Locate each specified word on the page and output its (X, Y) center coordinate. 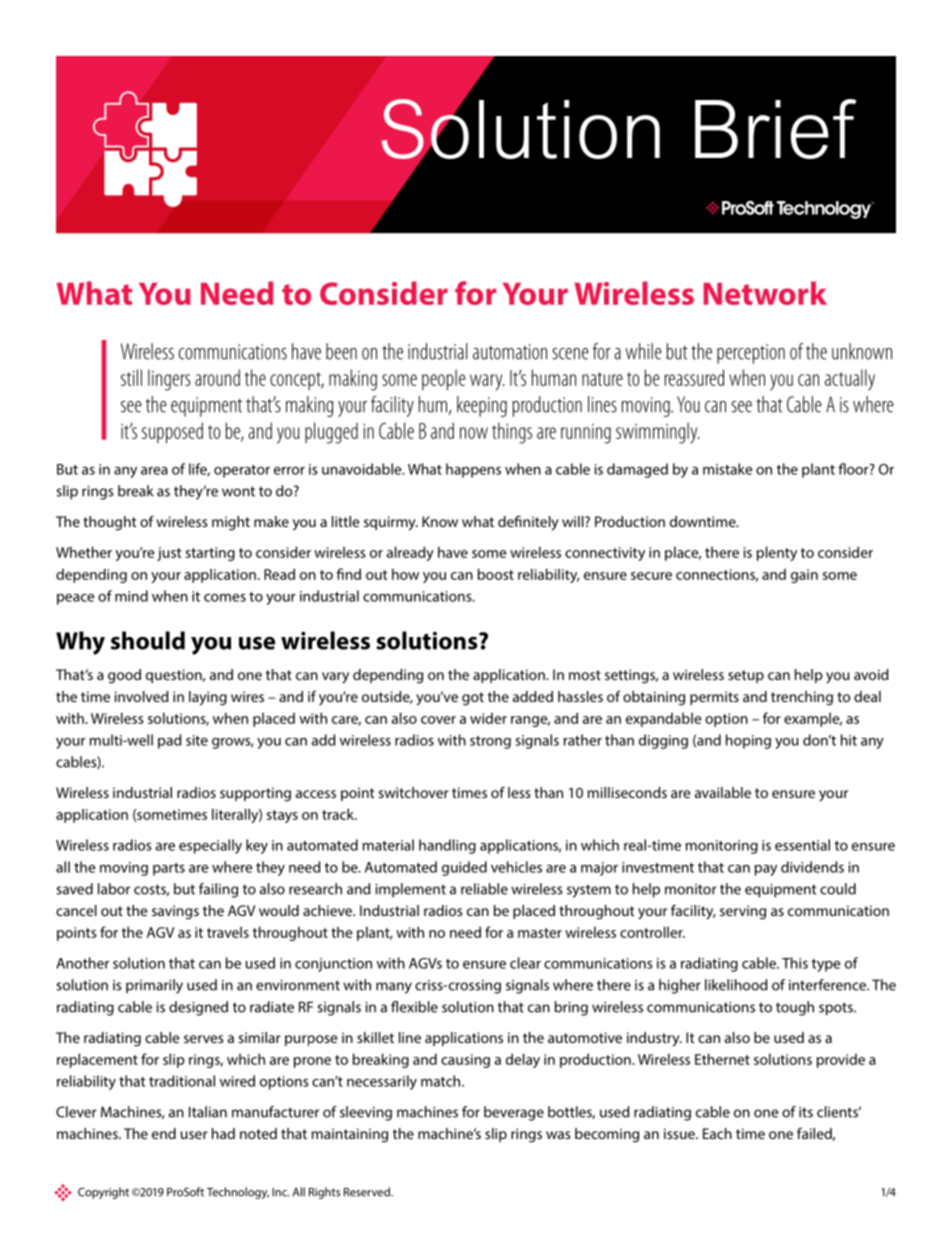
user (194, 1135)
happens (473, 470)
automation (510, 352)
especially (210, 846)
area (154, 471)
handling (447, 846)
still (131, 377)
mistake (728, 469)
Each (717, 1133)
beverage (514, 1113)
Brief (775, 129)
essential (802, 845)
